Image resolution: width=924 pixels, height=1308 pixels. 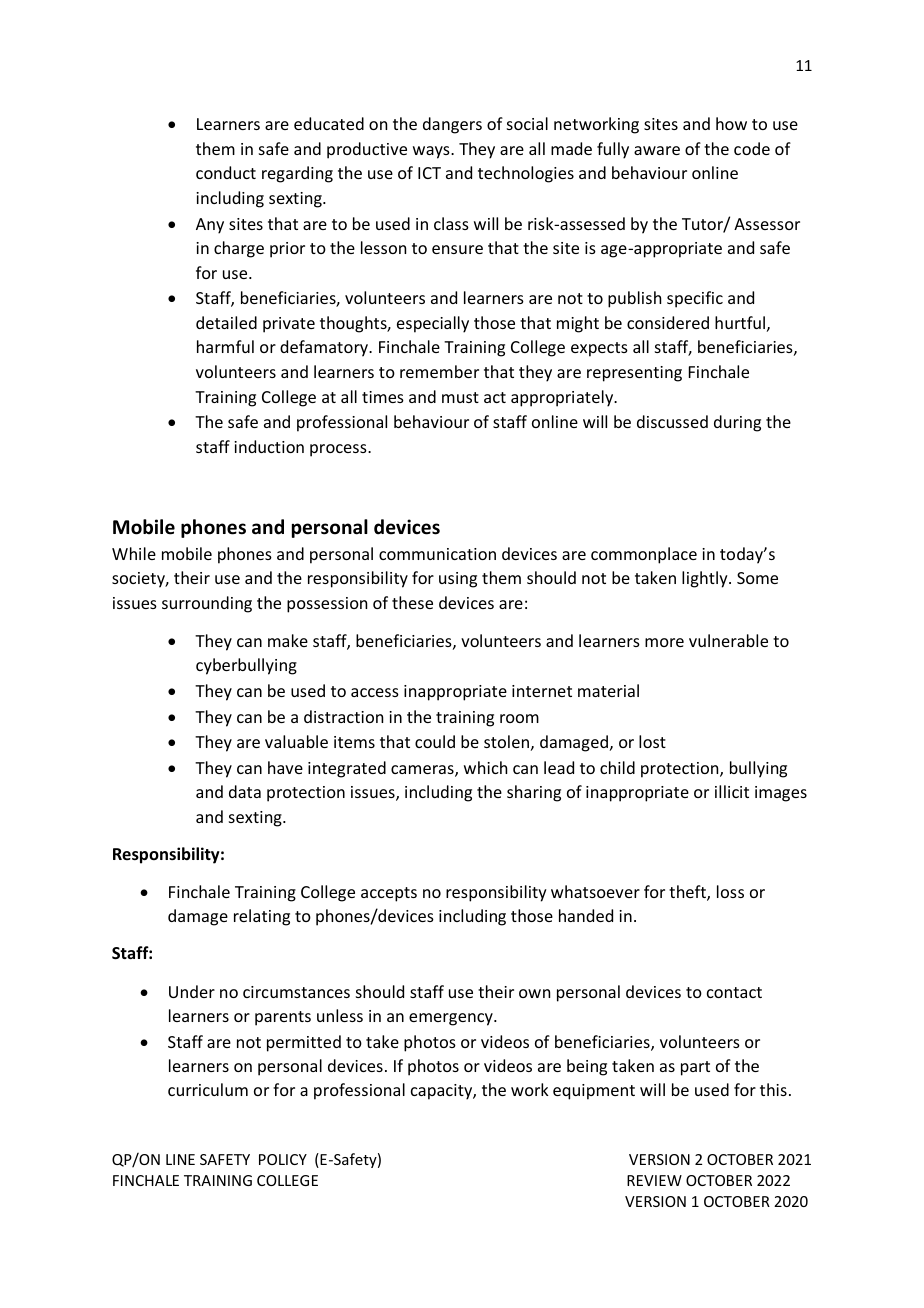 I want to click on data, so click(x=245, y=791).
